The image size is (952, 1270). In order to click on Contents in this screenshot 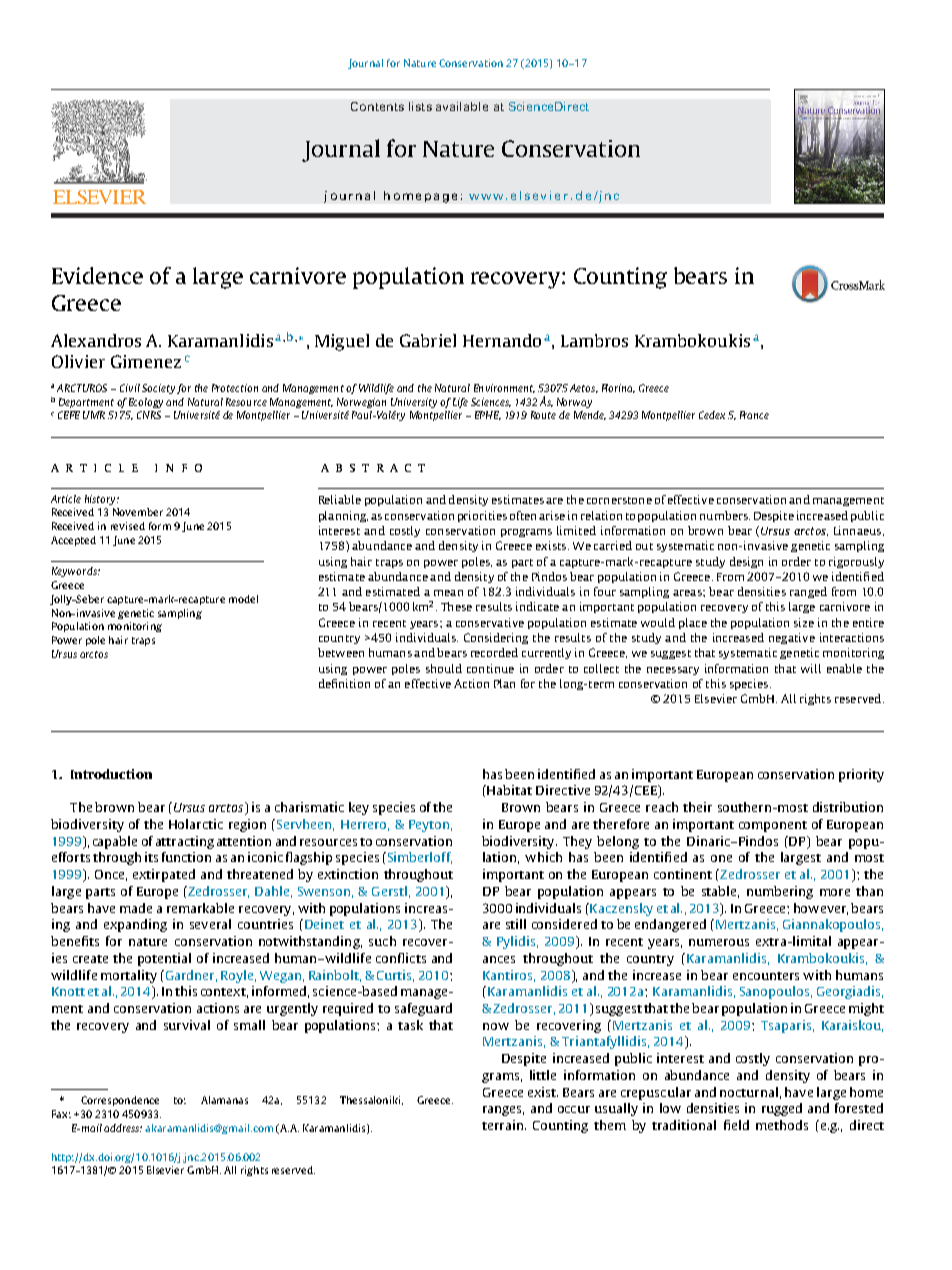, I will do `click(377, 106)`.
